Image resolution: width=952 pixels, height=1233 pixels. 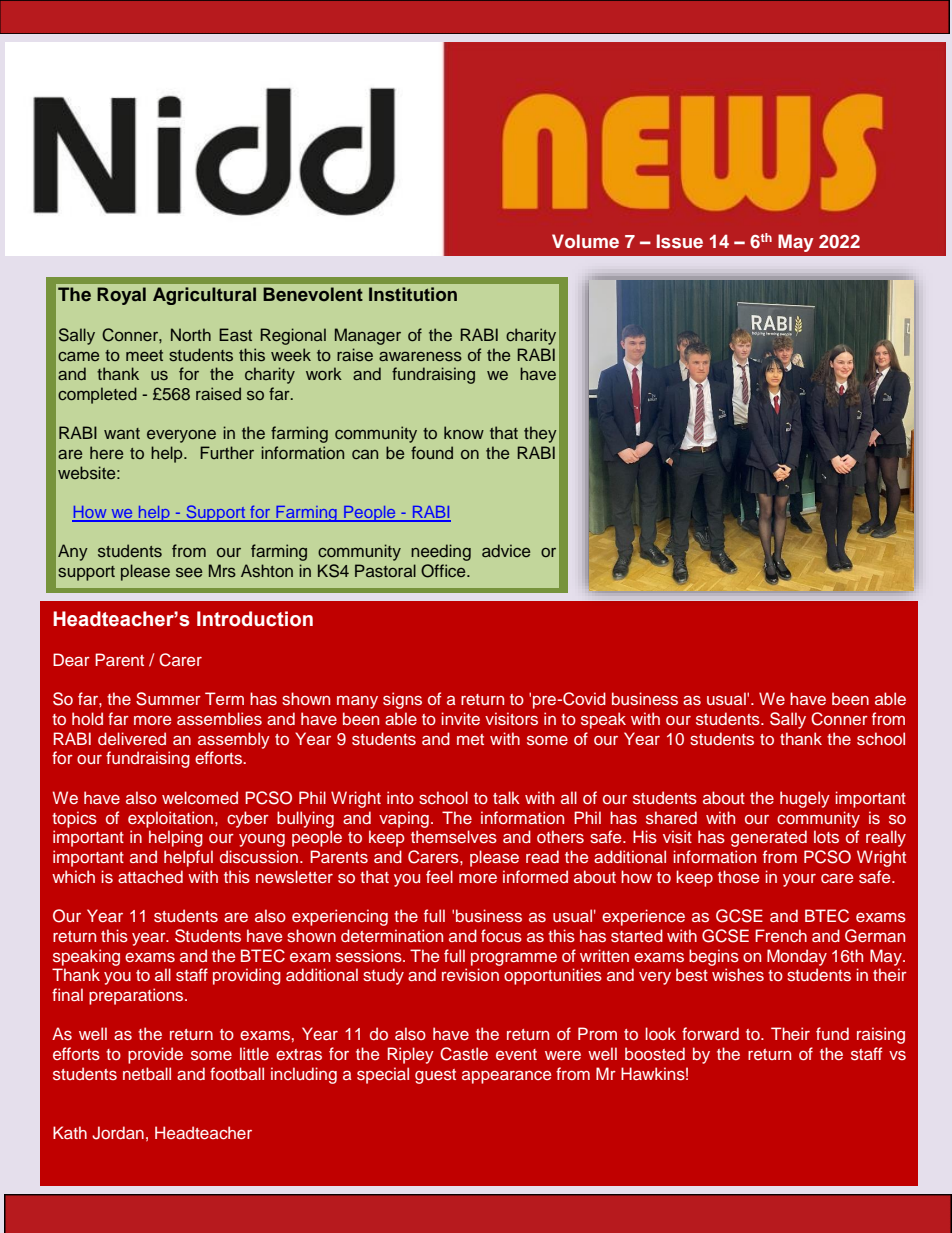 I want to click on hugely, so click(x=805, y=799).
